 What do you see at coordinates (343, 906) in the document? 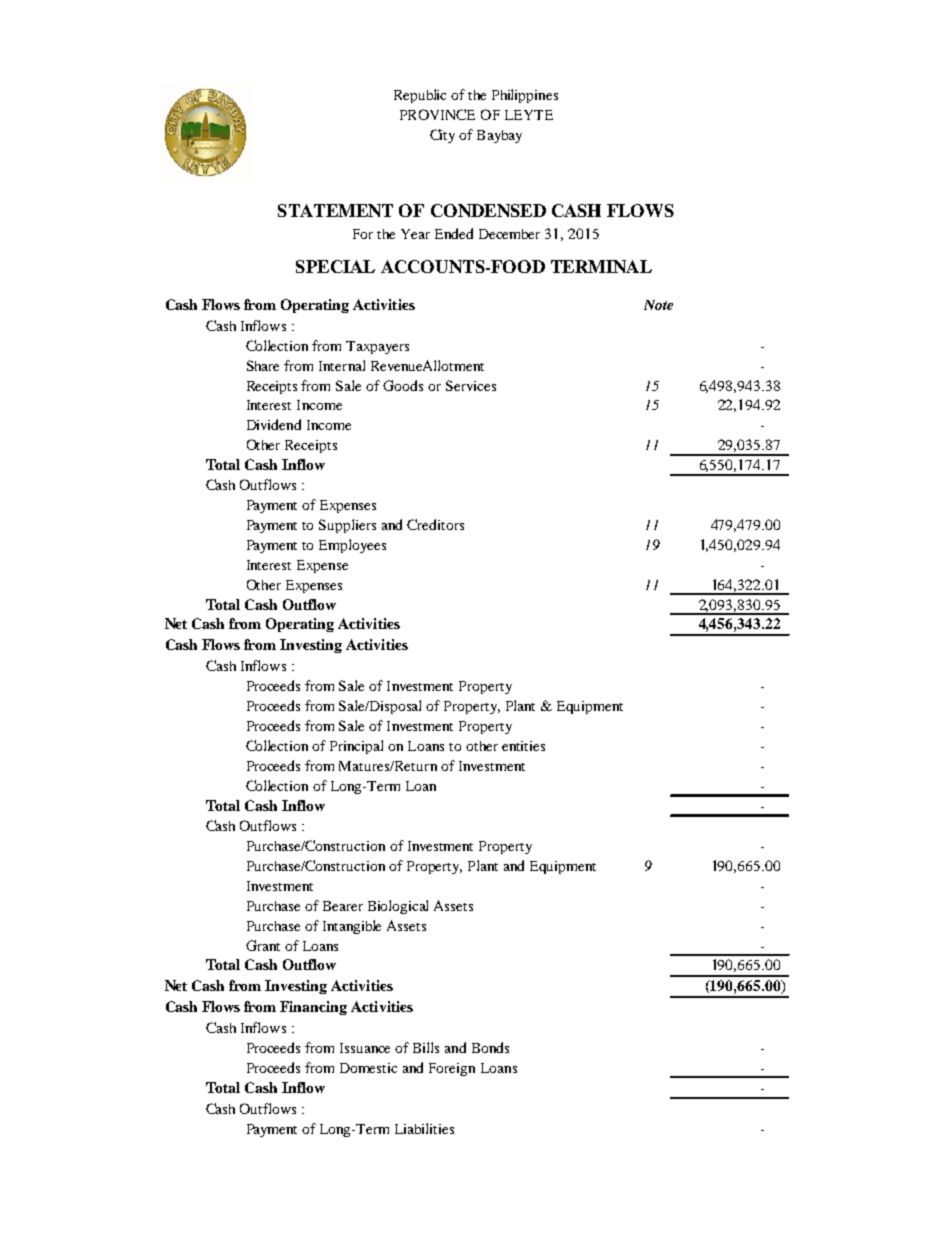
I see `Bearer` at bounding box center [343, 906].
